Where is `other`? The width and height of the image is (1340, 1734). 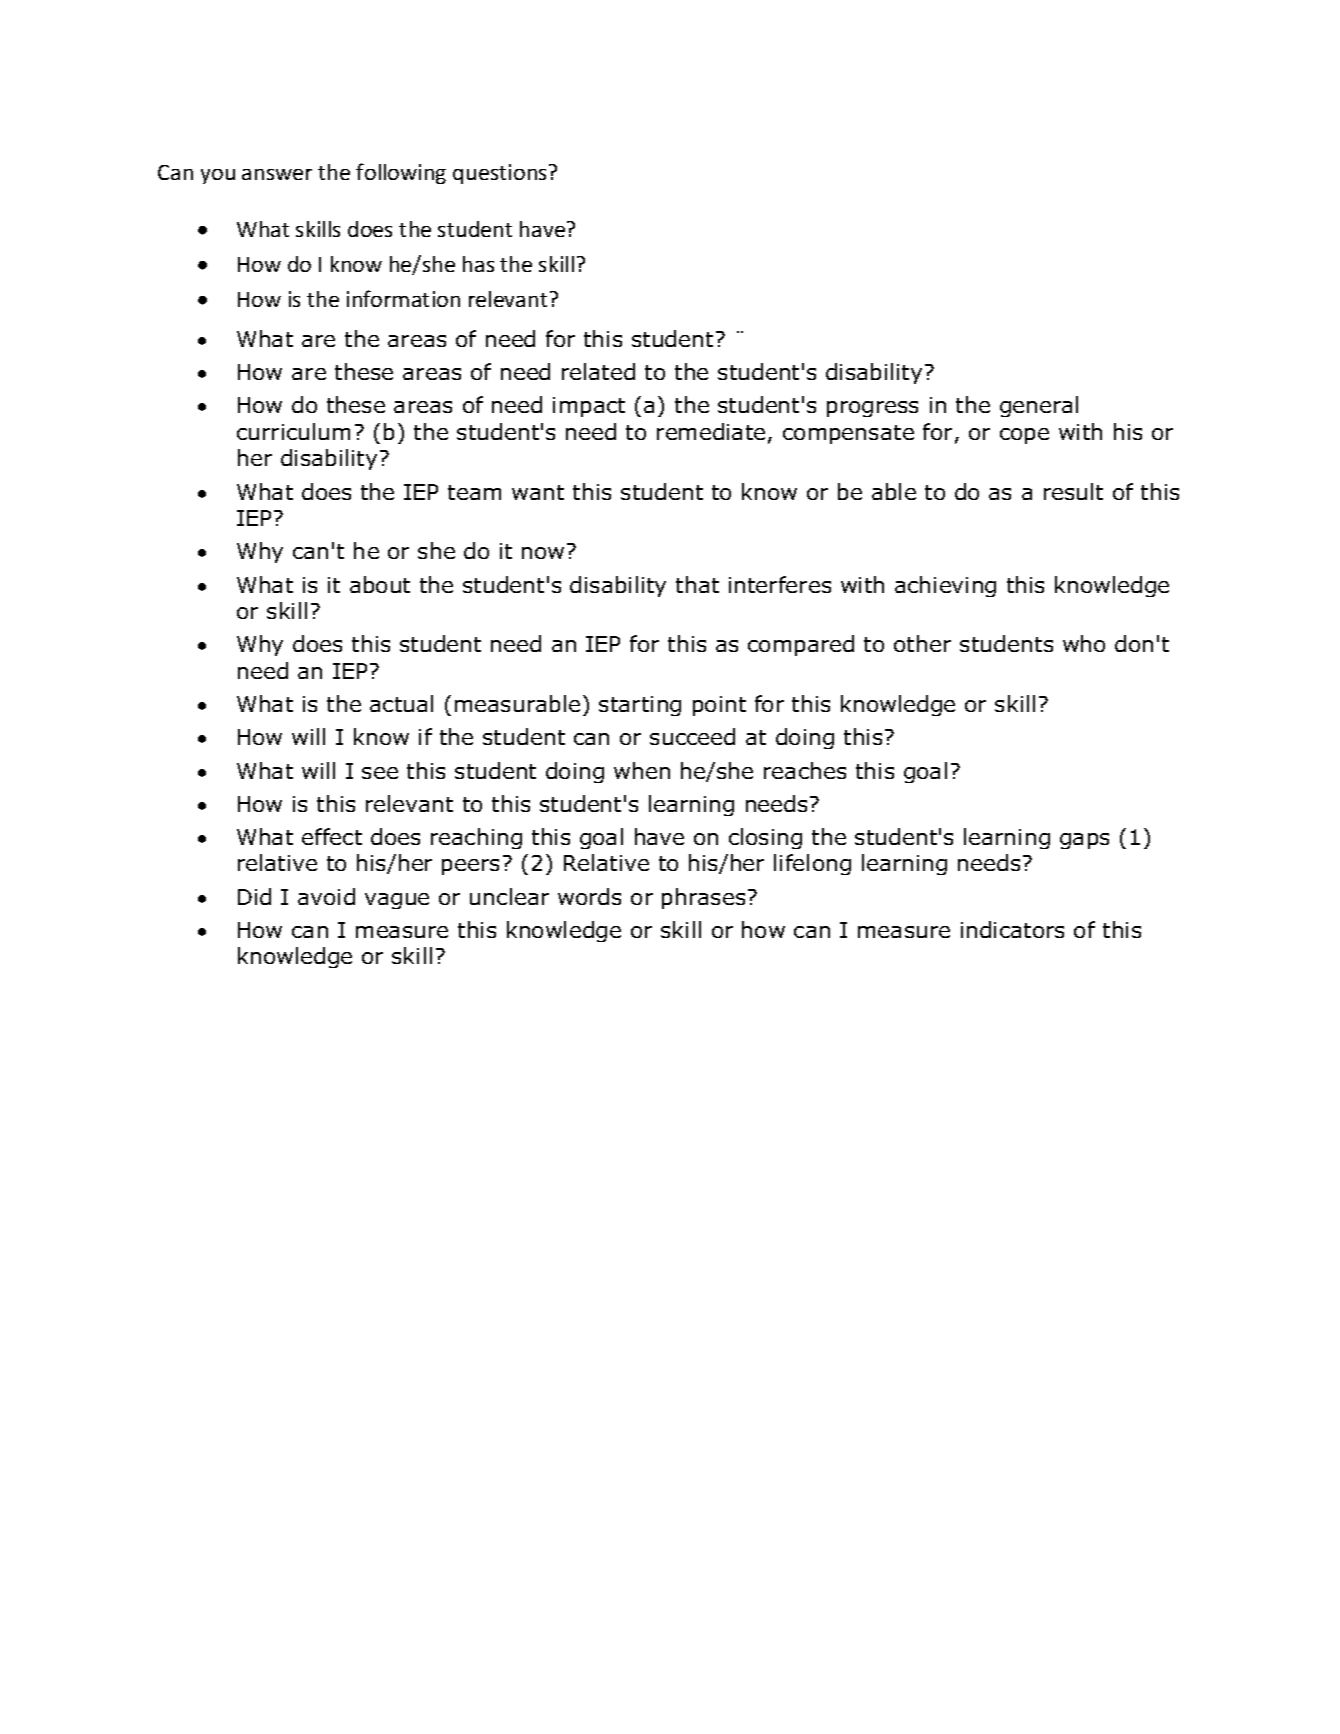 other is located at coordinates (922, 643).
